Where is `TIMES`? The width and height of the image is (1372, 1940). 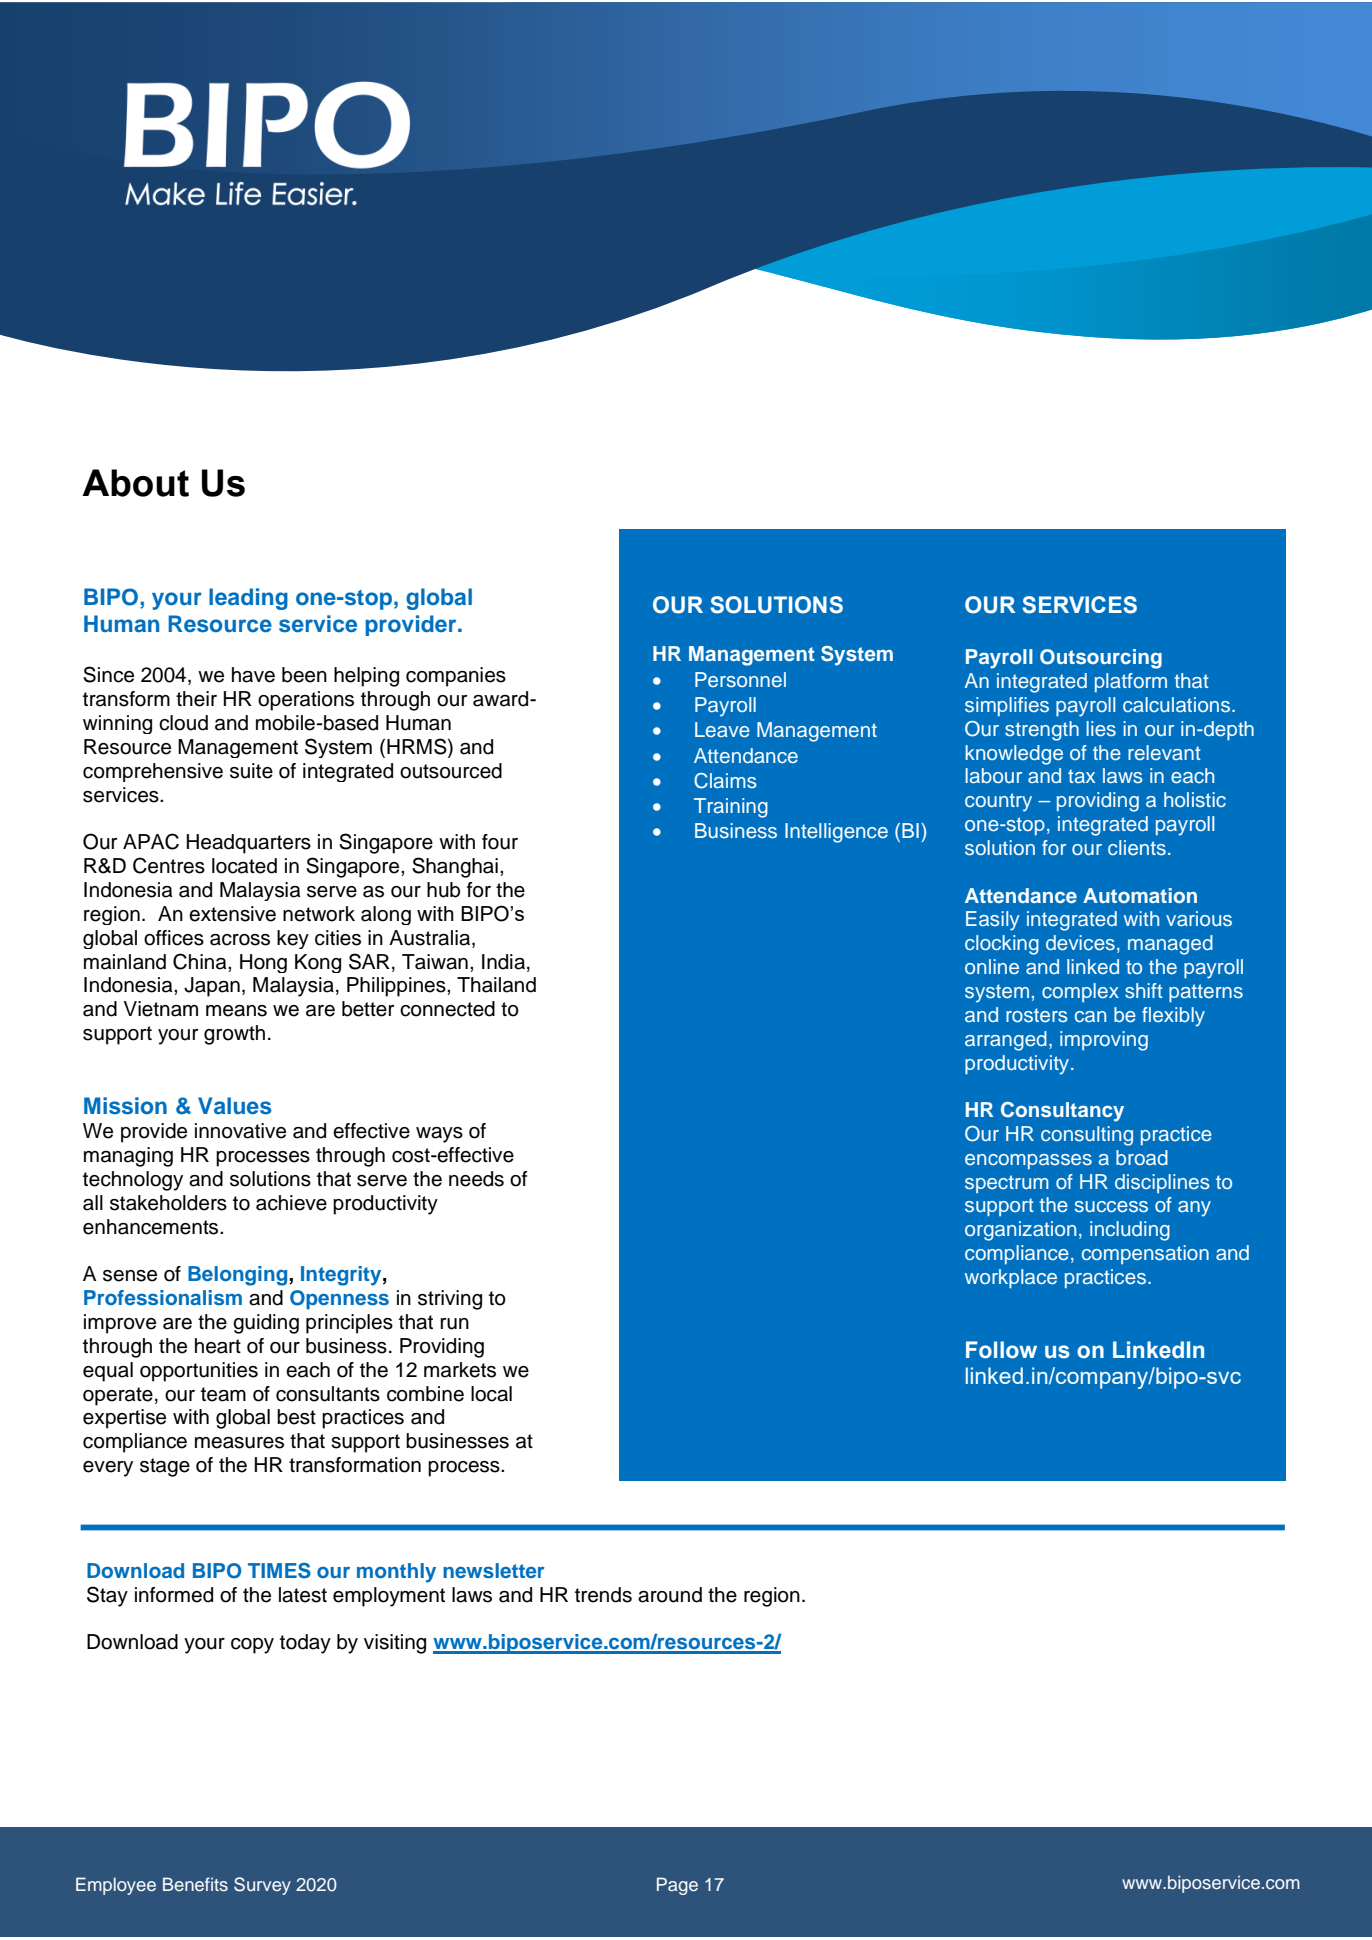 TIMES is located at coordinates (279, 1571).
